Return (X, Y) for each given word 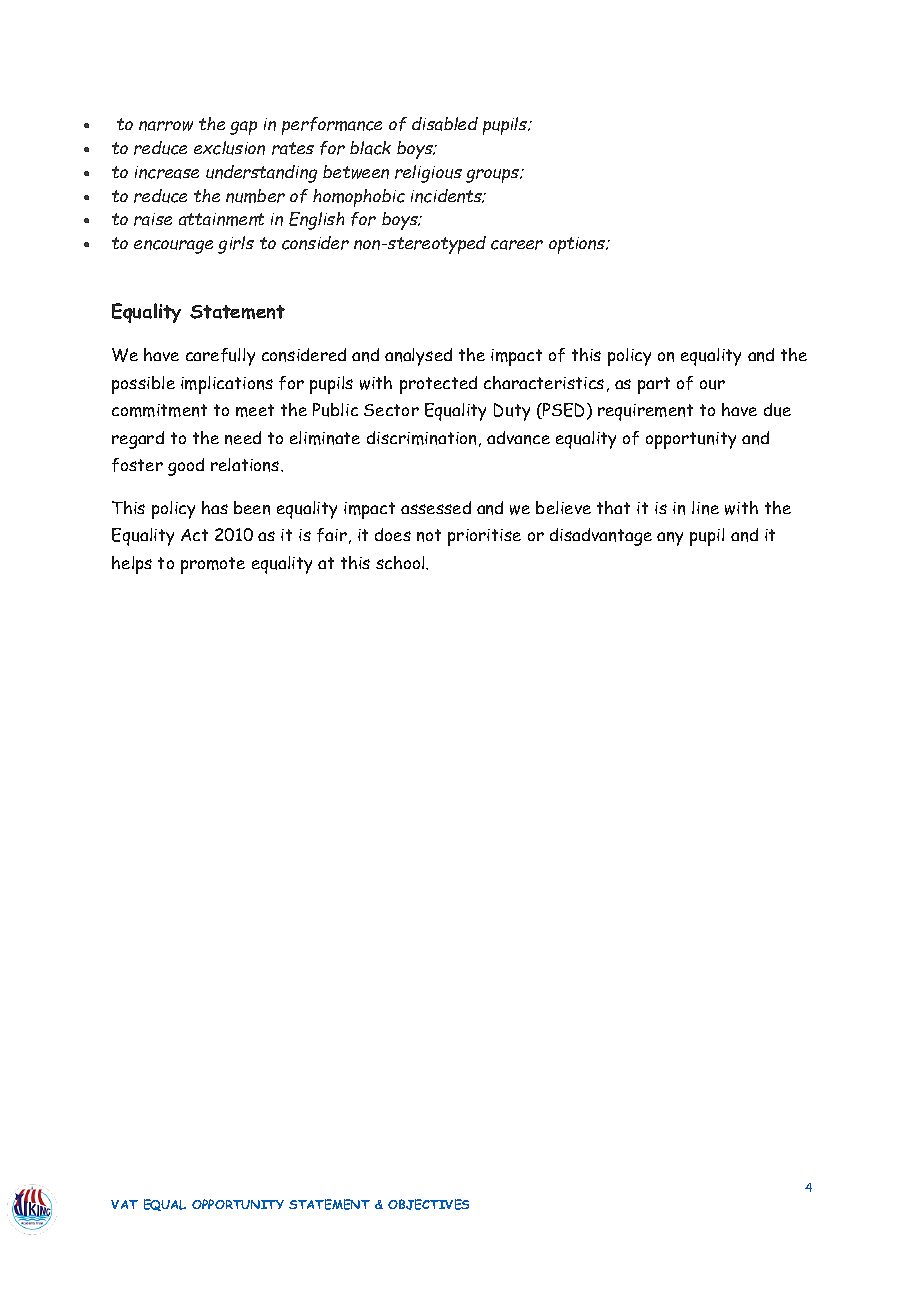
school (401, 562)
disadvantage (601, 537)
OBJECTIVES (428, 1204)
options (578, 245)
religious (428, 174)
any (670, 539)
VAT (124, 1204)
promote (213, 565)
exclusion (229, 148)
